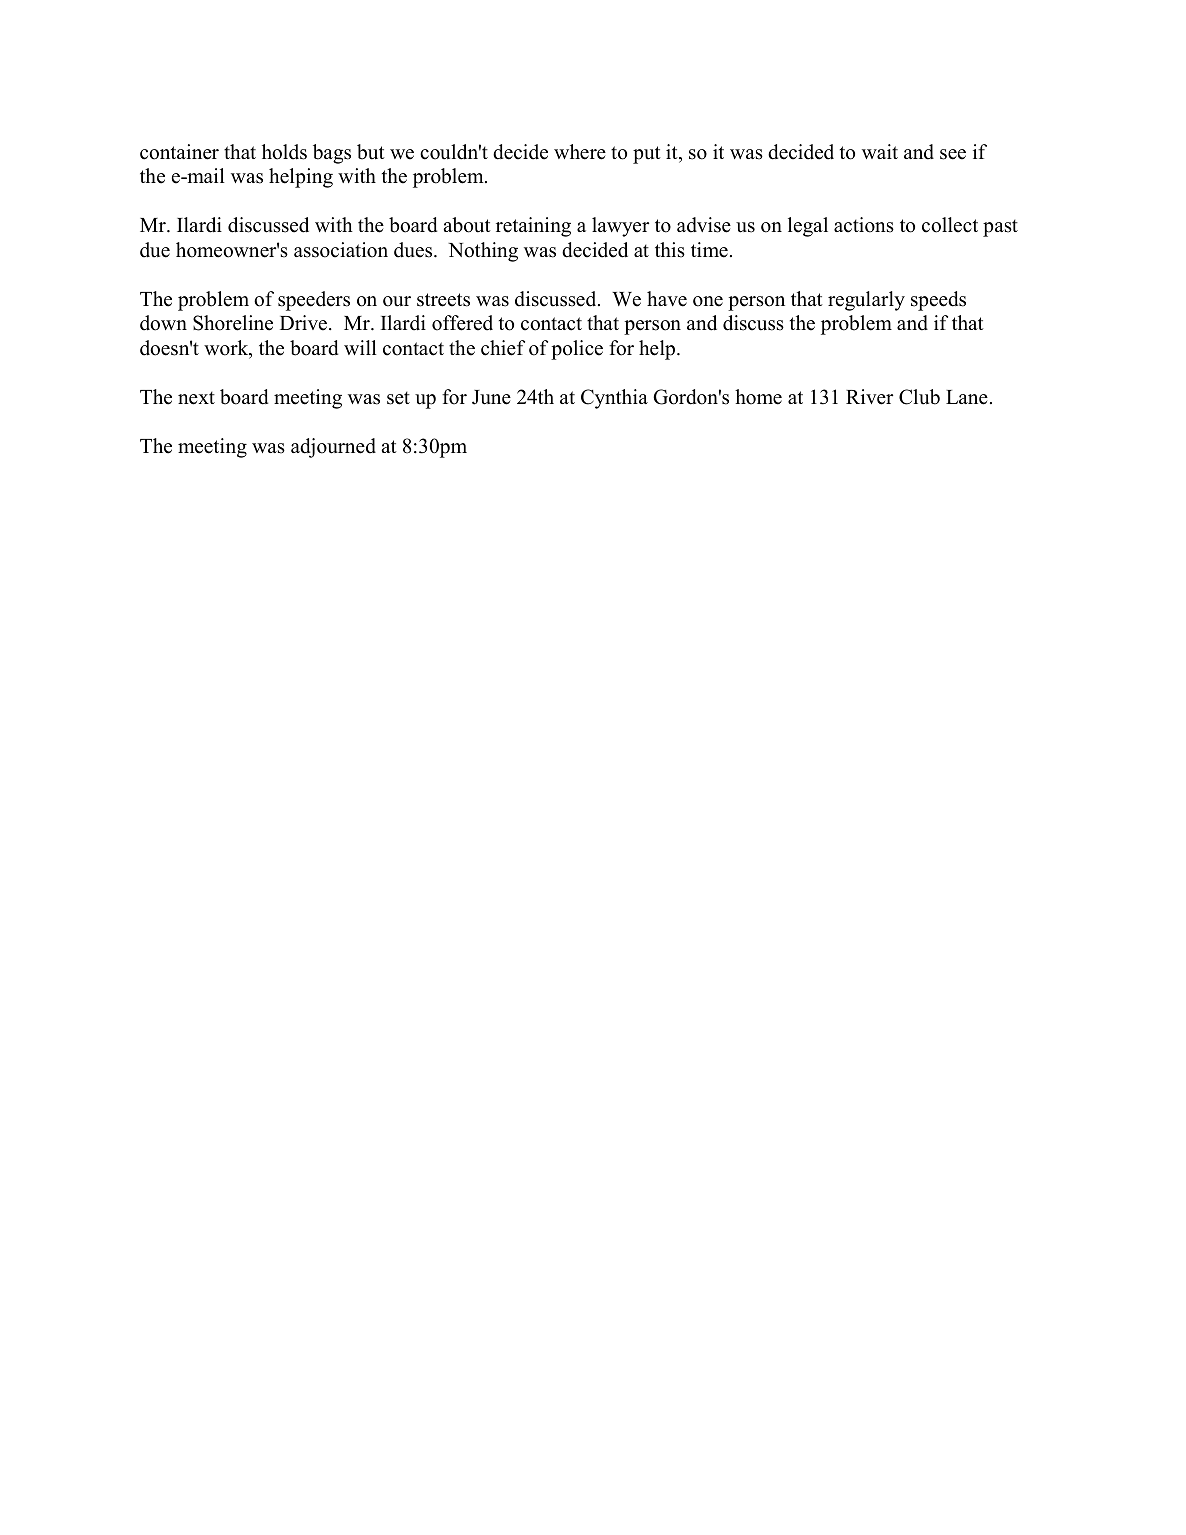 The width and height of the page is (1186, 1535). What do you see at coordinates (580, 152) in the page?
I see `where` at bounding box center [580, 152].
